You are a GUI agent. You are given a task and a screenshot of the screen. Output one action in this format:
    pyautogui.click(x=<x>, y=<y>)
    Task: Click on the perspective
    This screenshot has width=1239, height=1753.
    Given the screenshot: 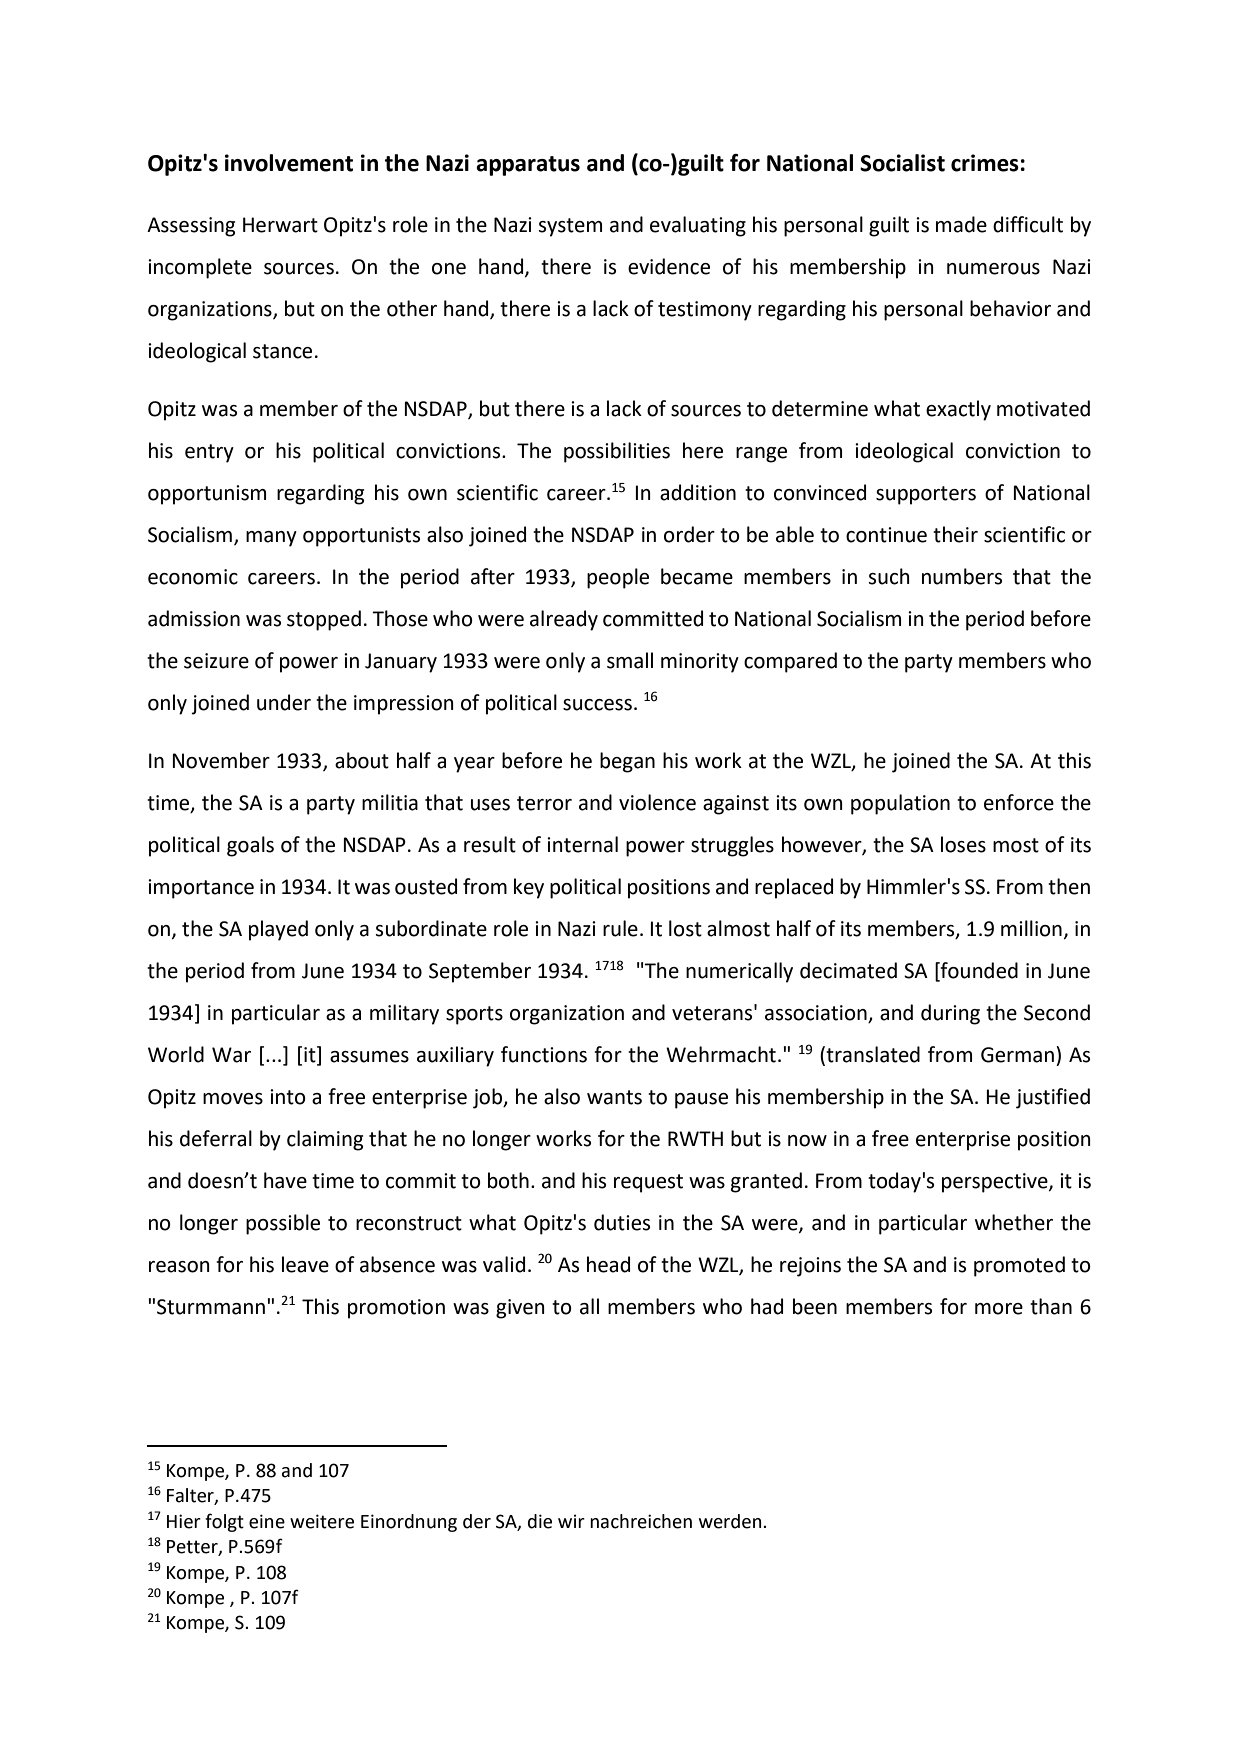 What is the action you would take?
    pyautogui.click(x=996, y=1183)
